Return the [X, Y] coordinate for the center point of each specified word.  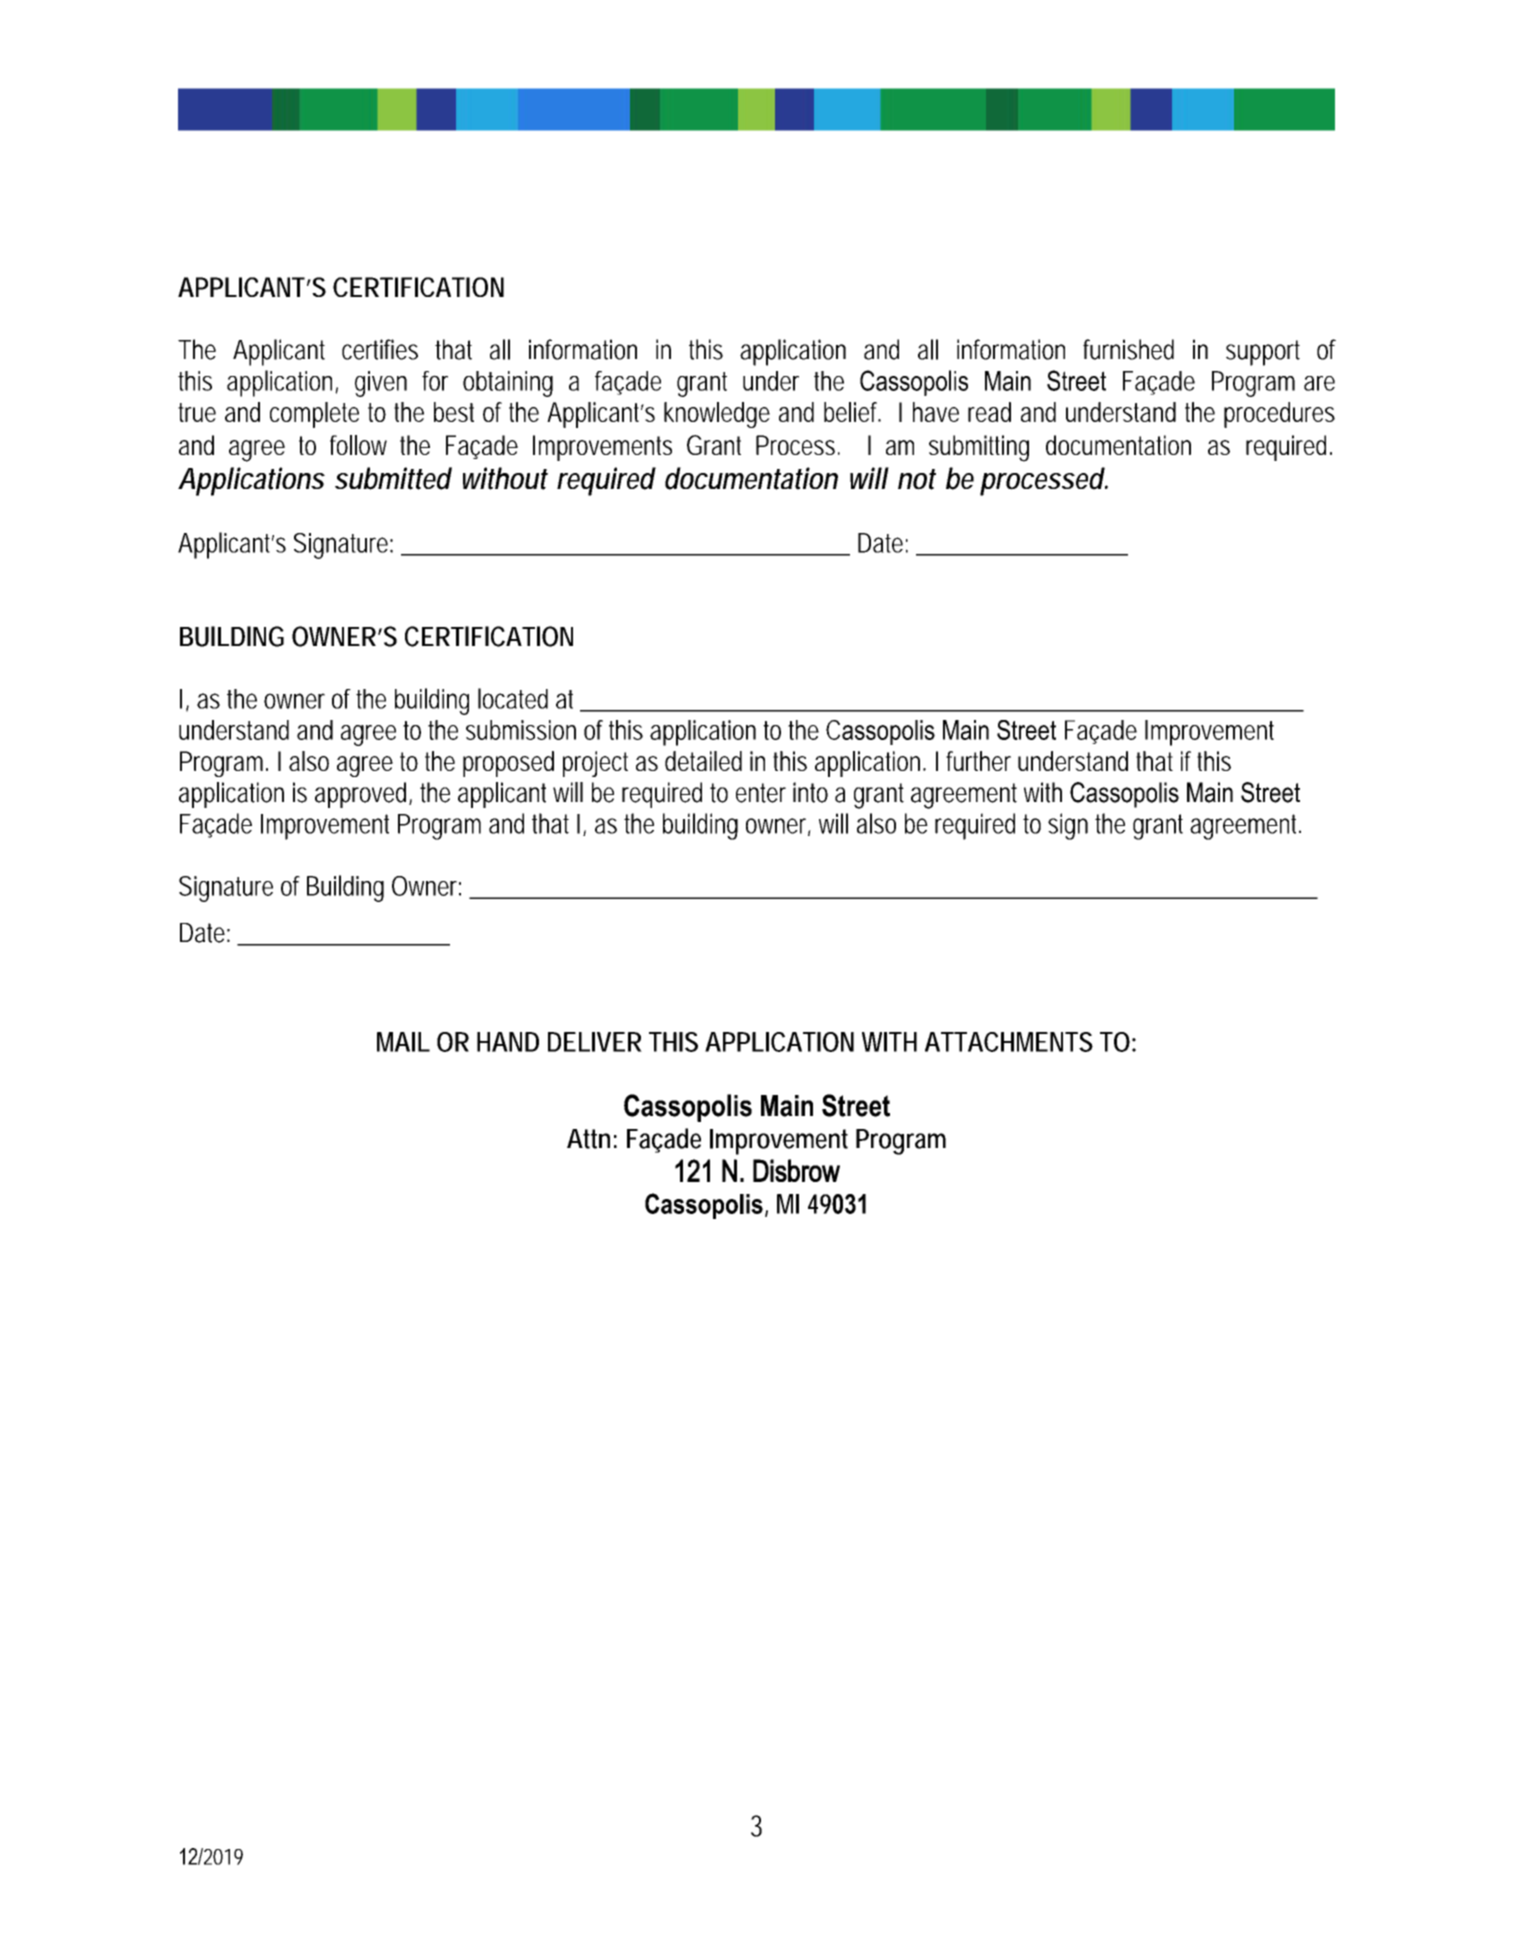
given [381, 384]
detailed [703, 761]
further [978, 761]
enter [761, 793]
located [513, 698]
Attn [588, 1139]
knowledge [717, 415]
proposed [508, 764]
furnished [1128, 349]
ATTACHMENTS [1009, 1042]
